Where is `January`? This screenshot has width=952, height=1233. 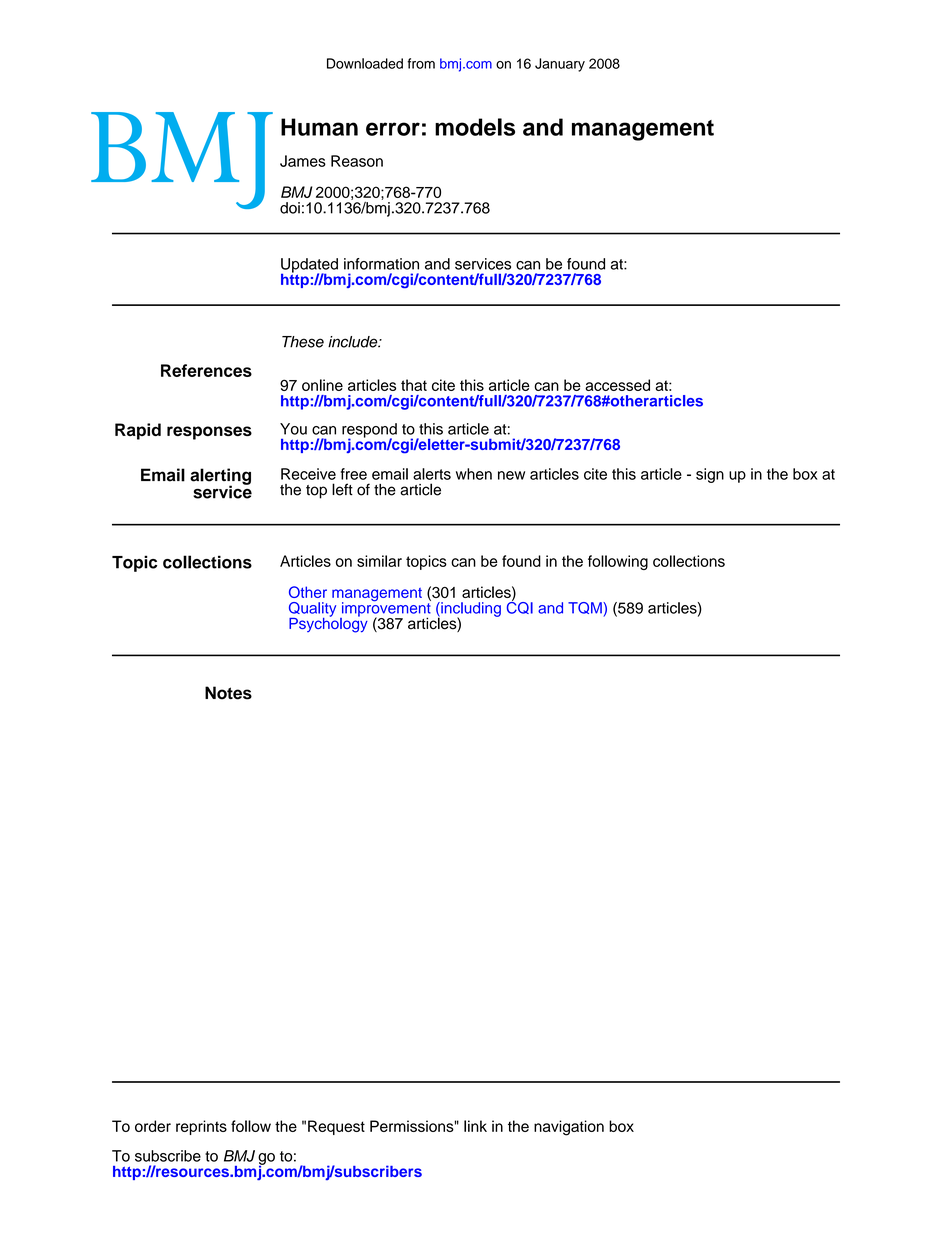
January is located at coordinates (560, 65).
